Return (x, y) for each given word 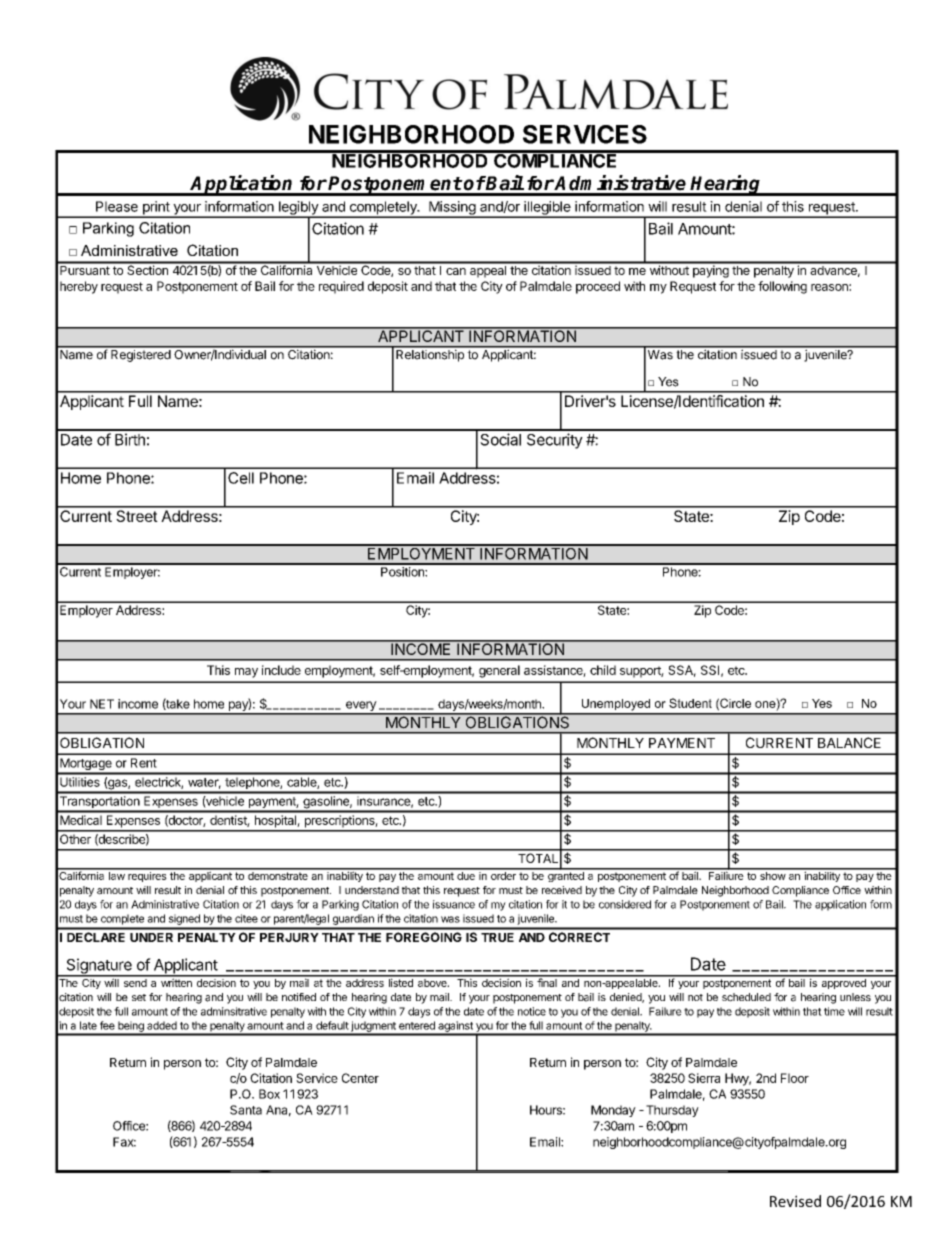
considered (625, 904)
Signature (99, 967)
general (499, 671)
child (603, 670)
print (156, 209)
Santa (246, 1110)
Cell (241, 478)
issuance (454, 904)
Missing (452, 209)
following (782, 287)
